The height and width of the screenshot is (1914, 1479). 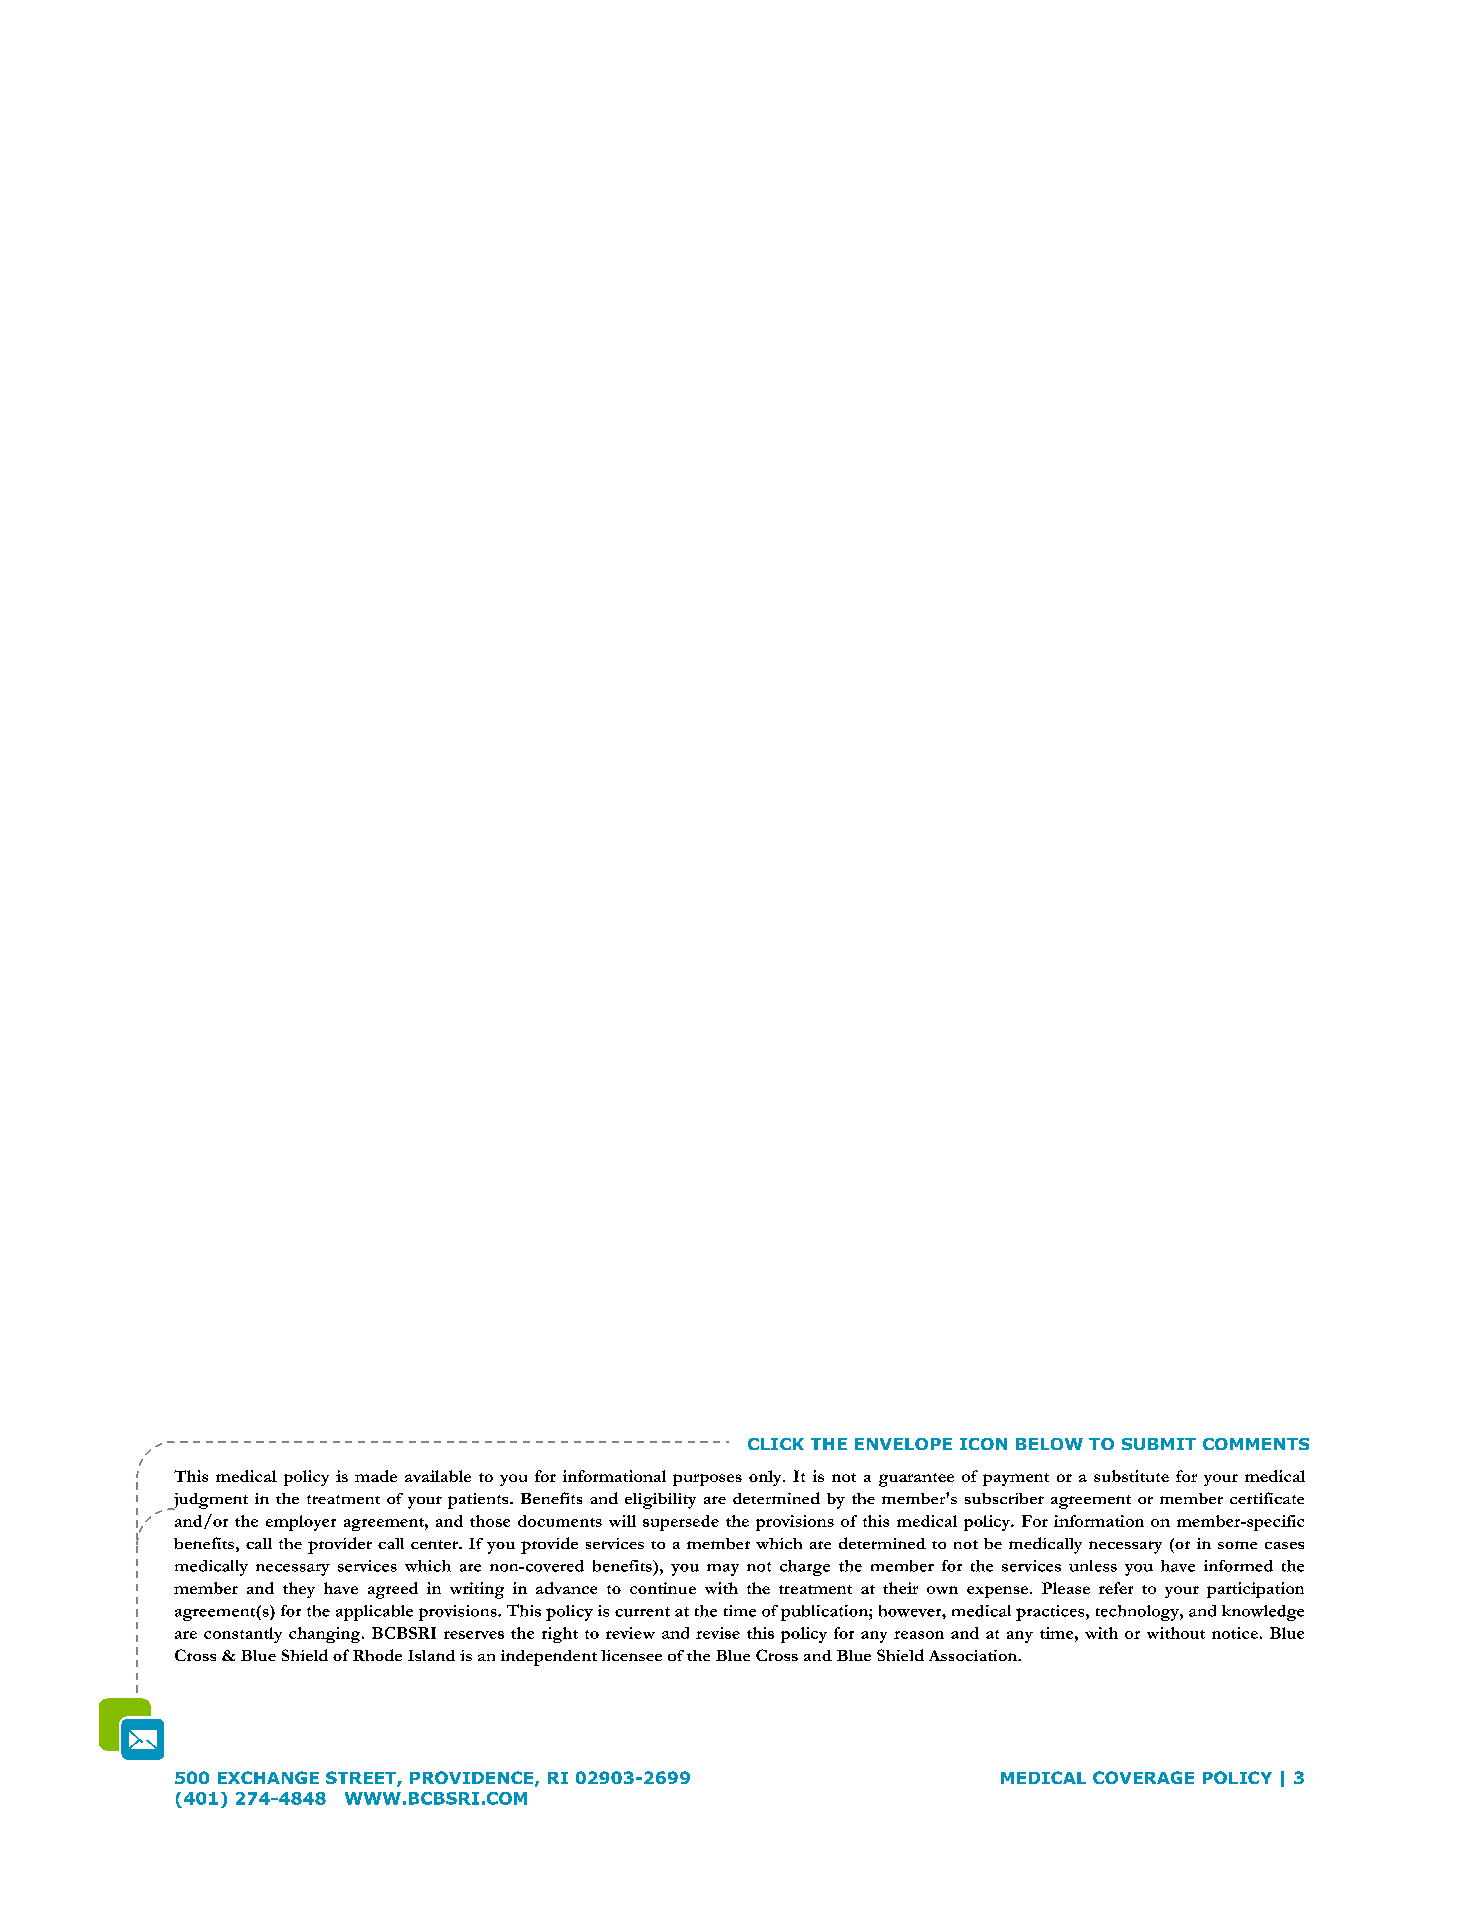 What do you see at coordinates (776, 1444) in the screenshot?
I see `CLICK` at bounding box center [776, 1444].
